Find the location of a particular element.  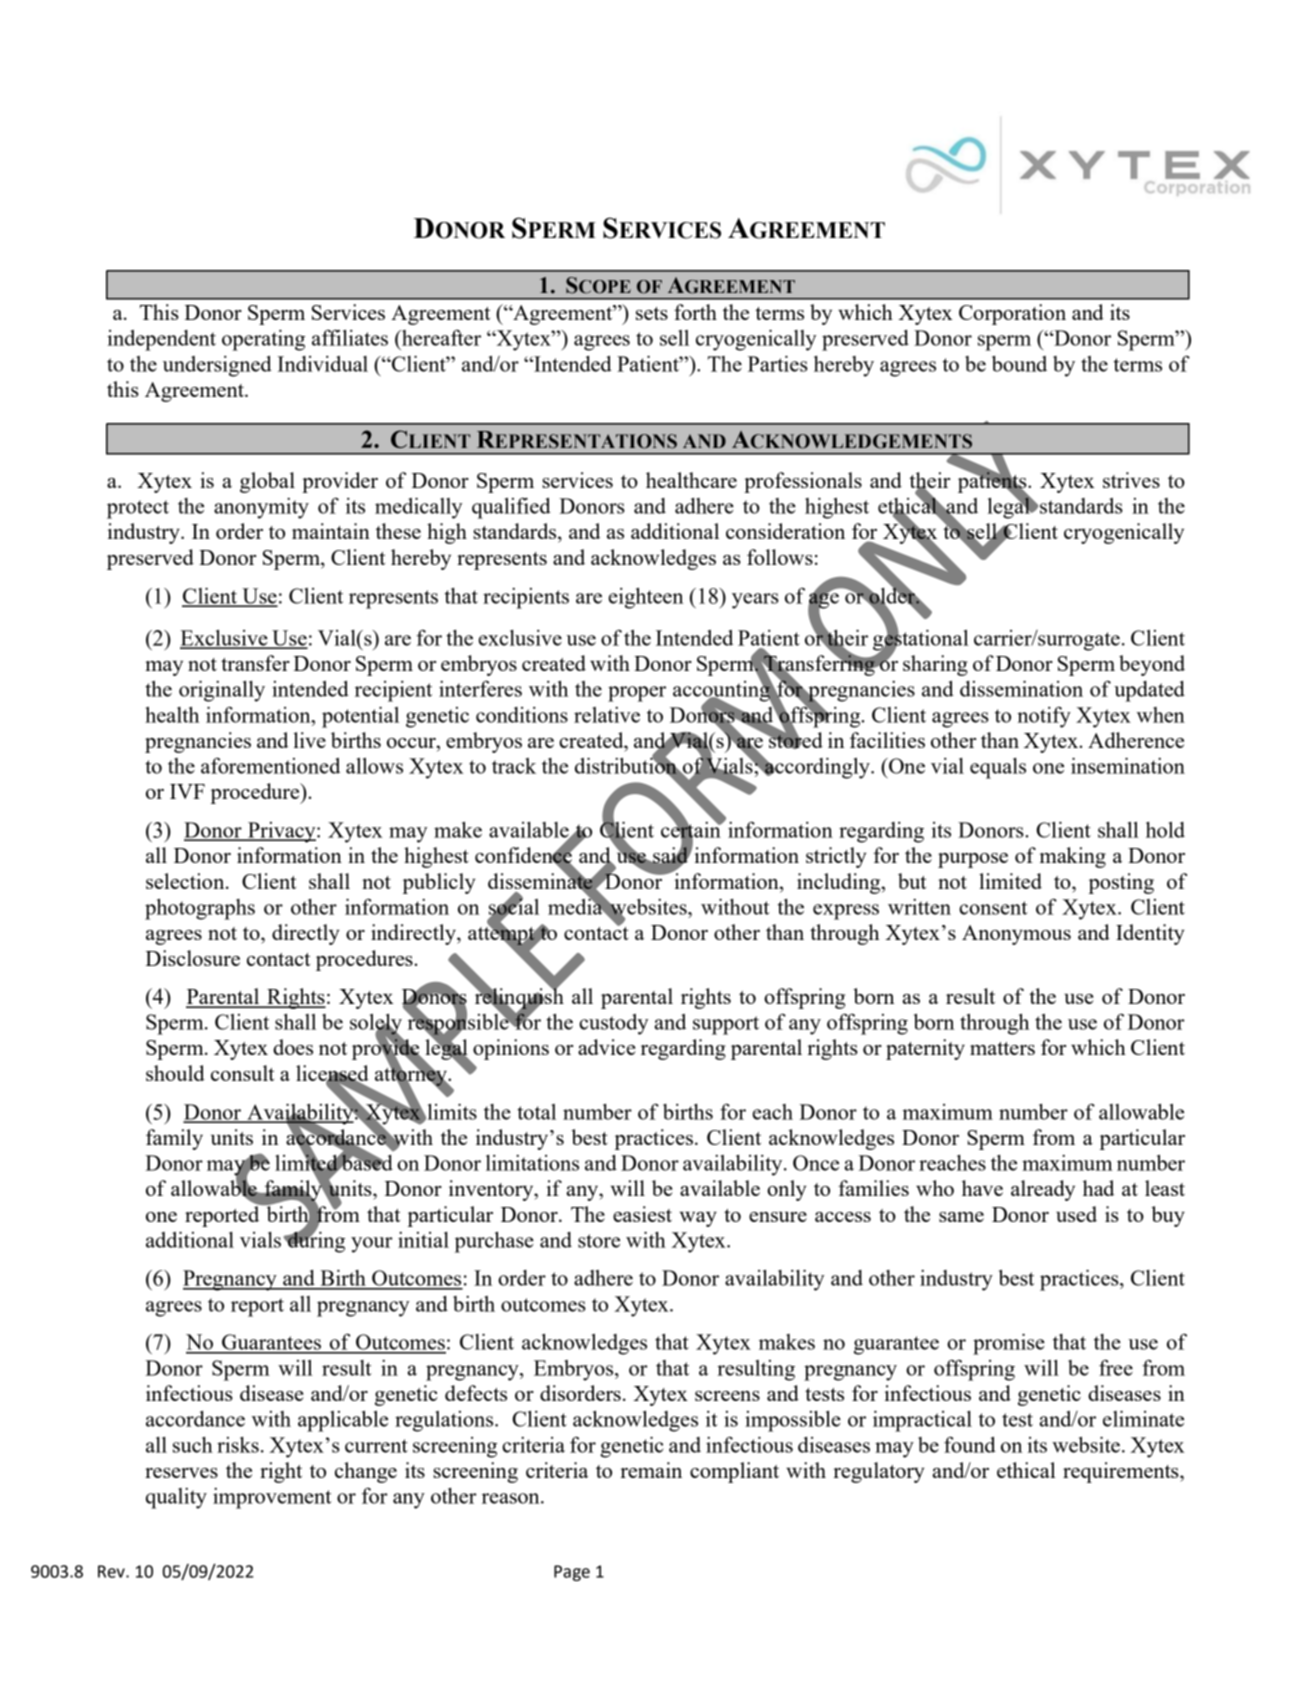

improvement is located at coordinates (272, 1498).
